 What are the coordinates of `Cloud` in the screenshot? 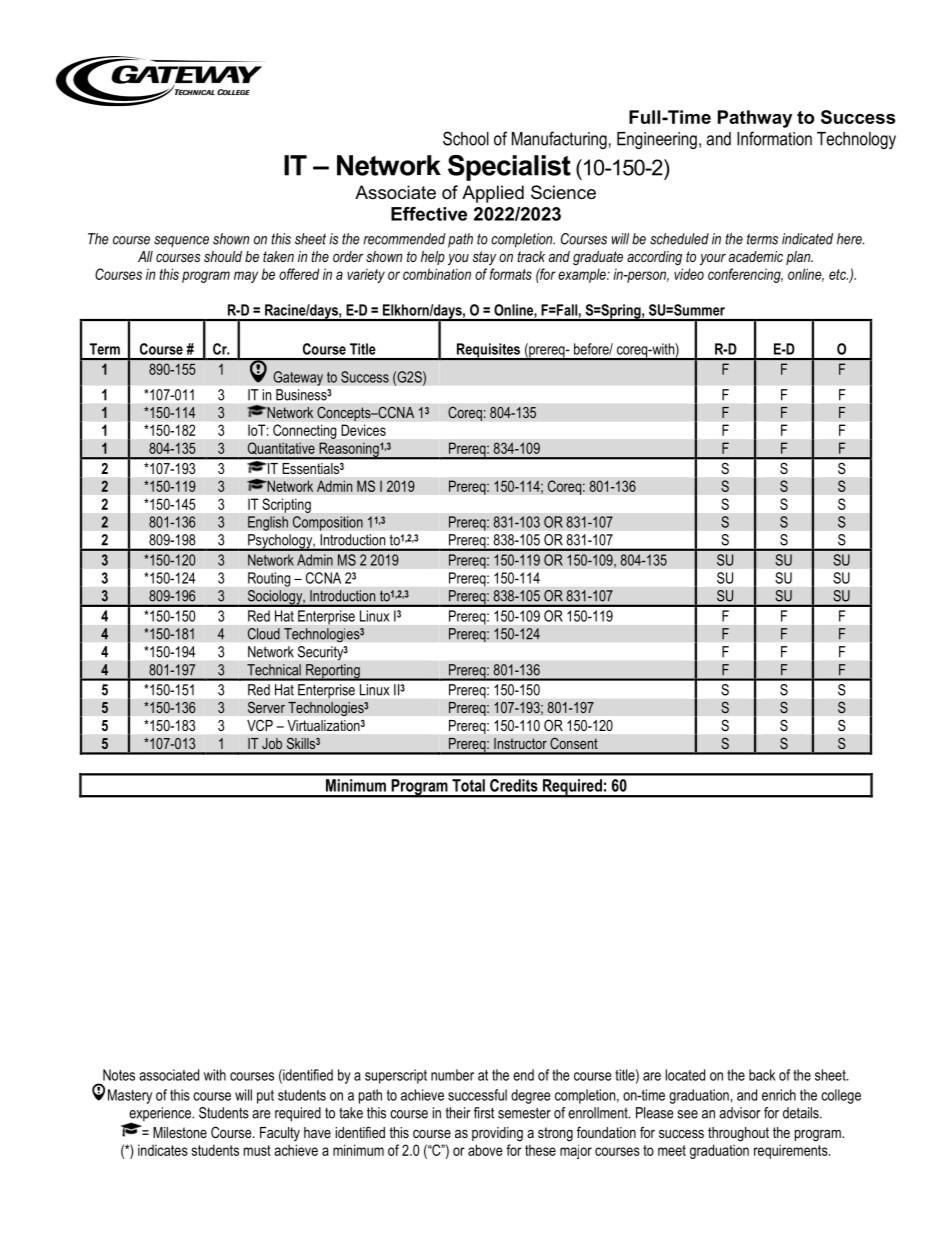 It's located at (263, 634).
